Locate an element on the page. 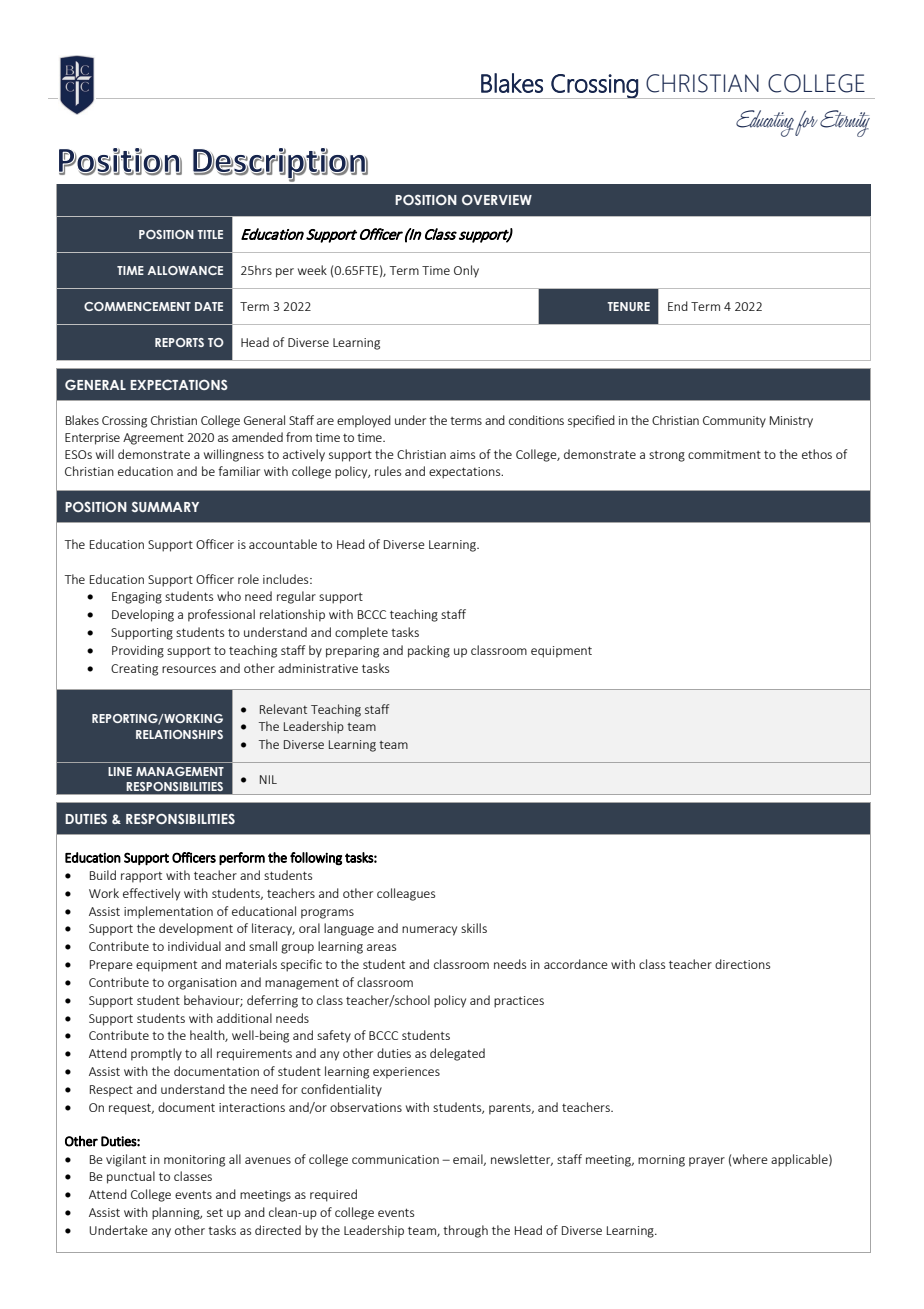  commitment is located at coordinates (724, 454).
